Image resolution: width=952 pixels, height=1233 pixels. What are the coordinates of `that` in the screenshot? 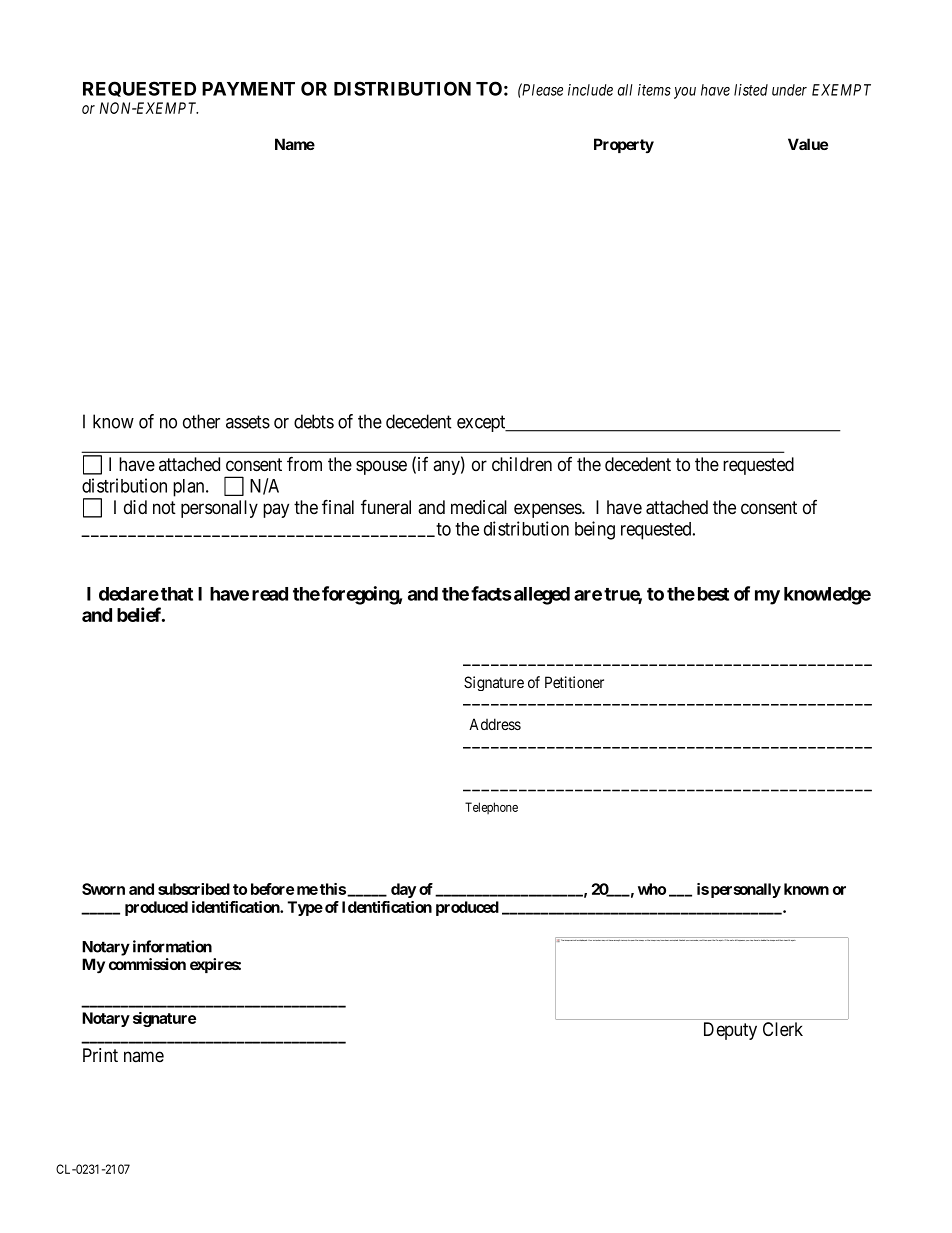 It's located at (177, 594).
